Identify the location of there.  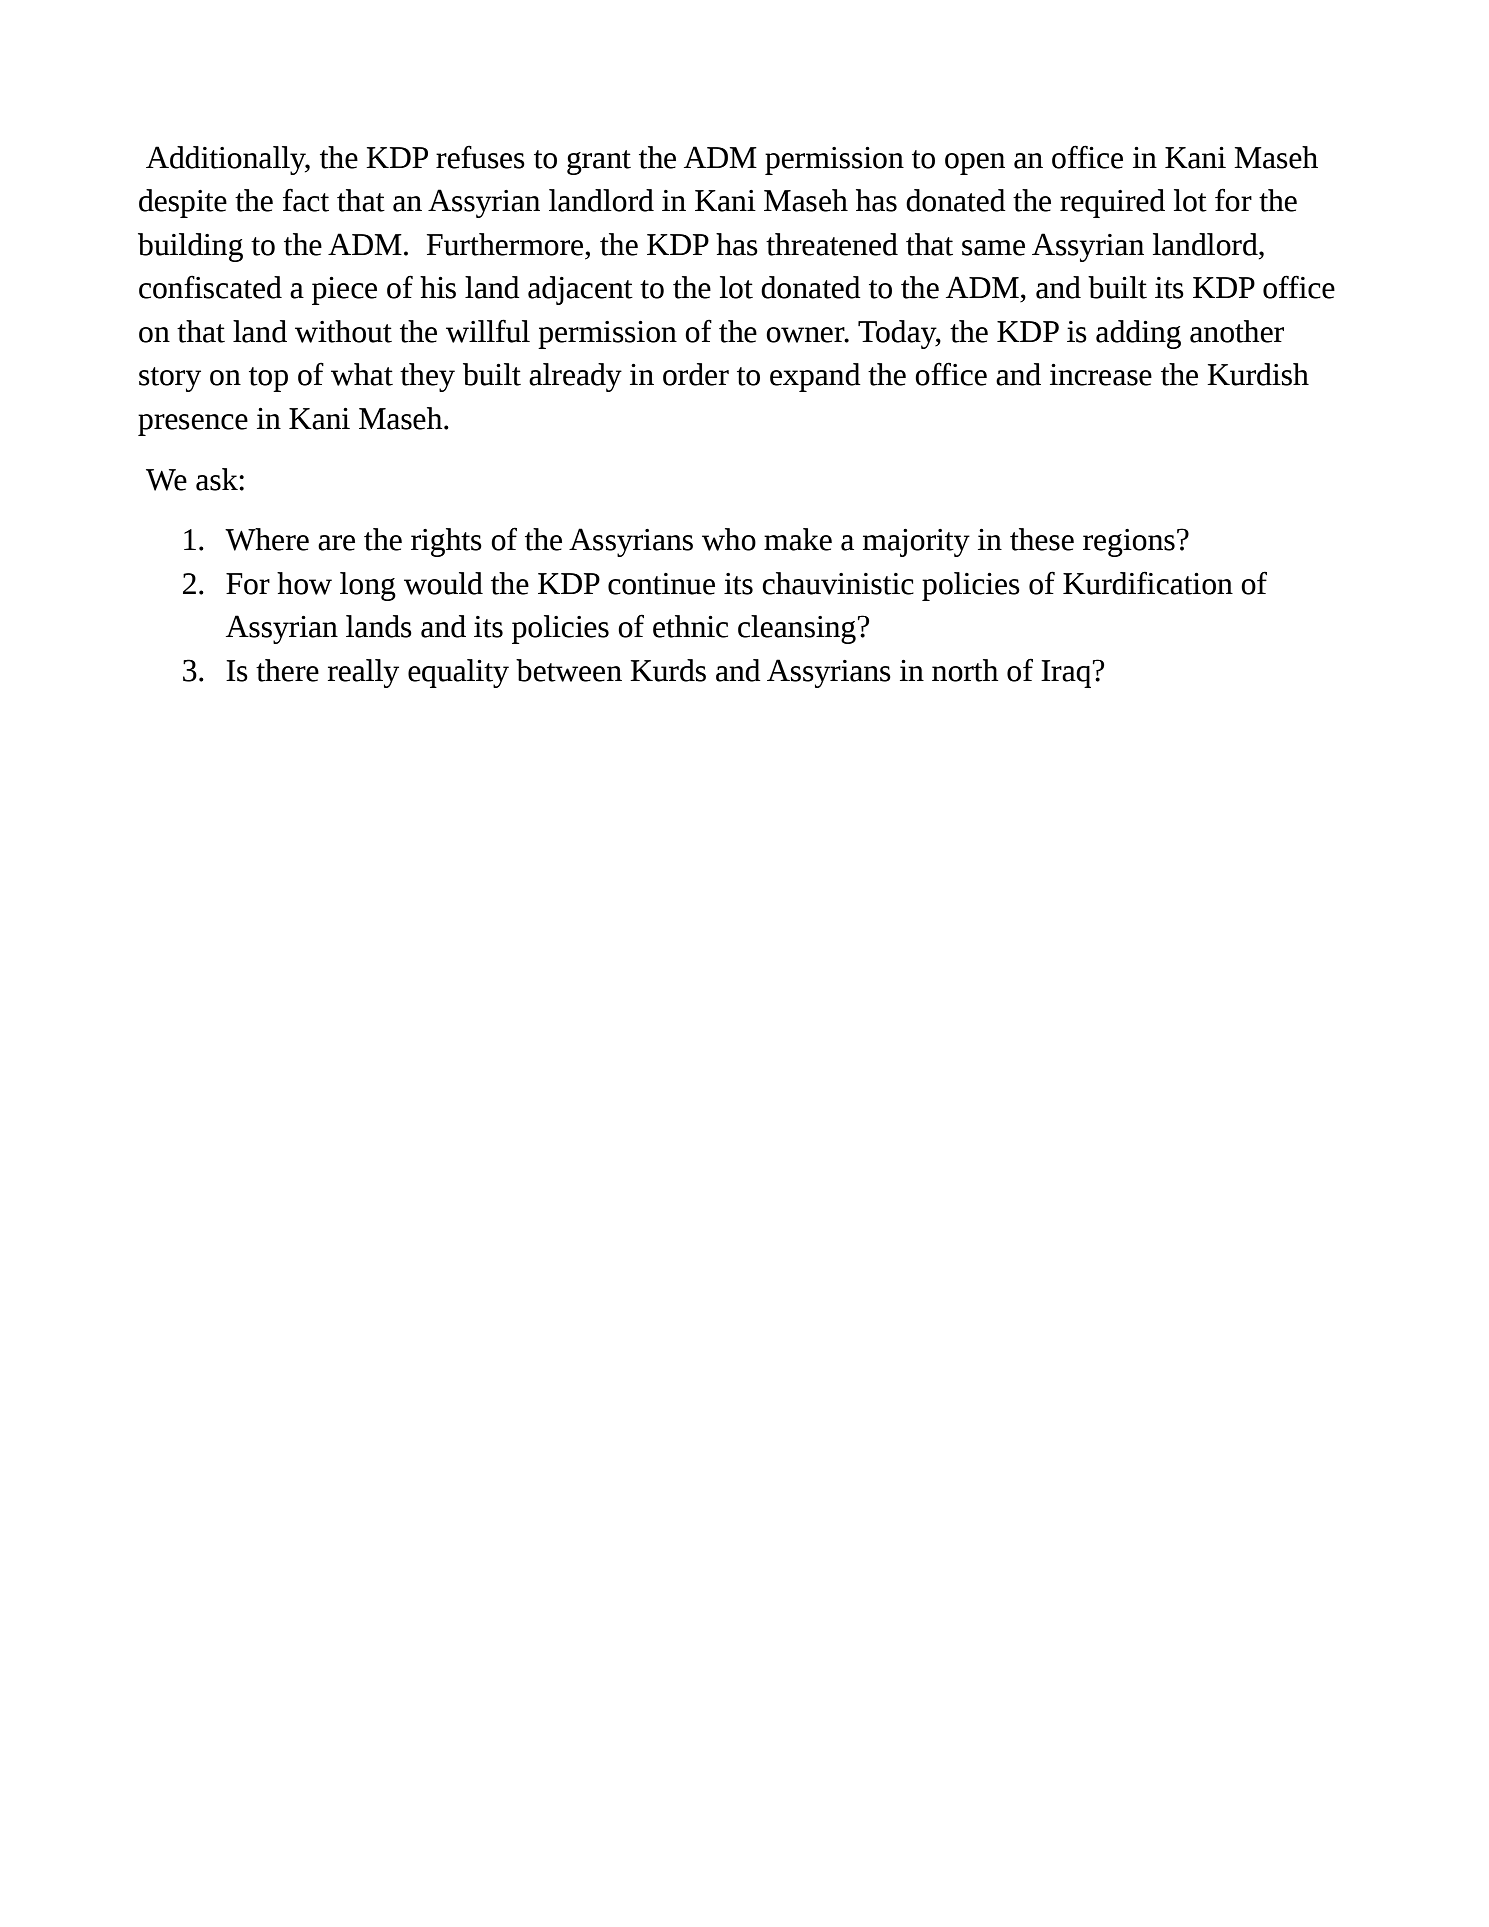
(287, 670).
